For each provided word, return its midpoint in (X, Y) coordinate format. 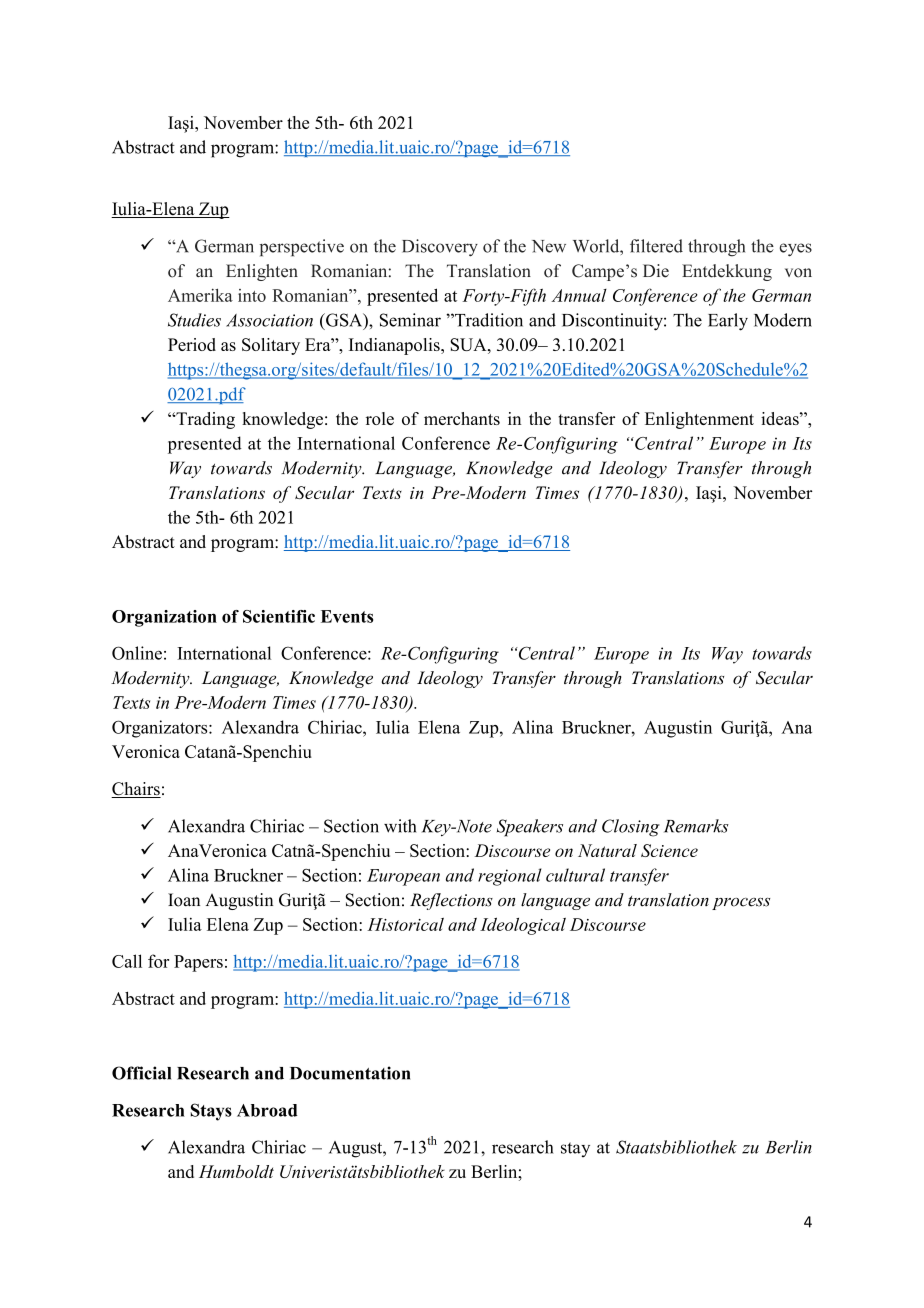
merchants (462, 418)
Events (347, 616)
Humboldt (236, 1171)
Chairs (136, 790)
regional (510, 877)
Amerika (200, 295)
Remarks (696, 826)
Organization (164, 618)
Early (728, 322)
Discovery (440, 248)
